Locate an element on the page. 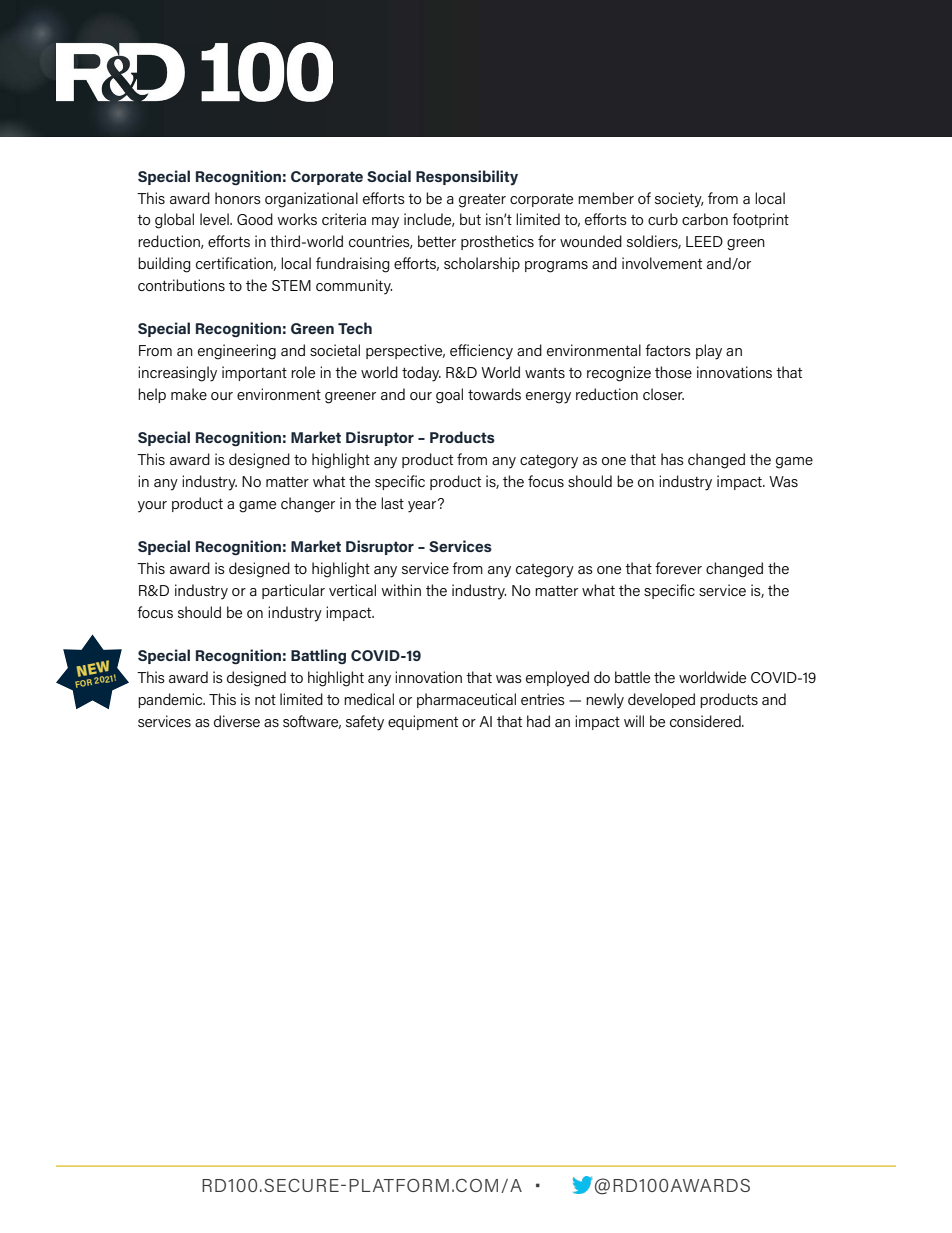 This document has width=952, height=1233. society is located at coordinates (679, 200).
